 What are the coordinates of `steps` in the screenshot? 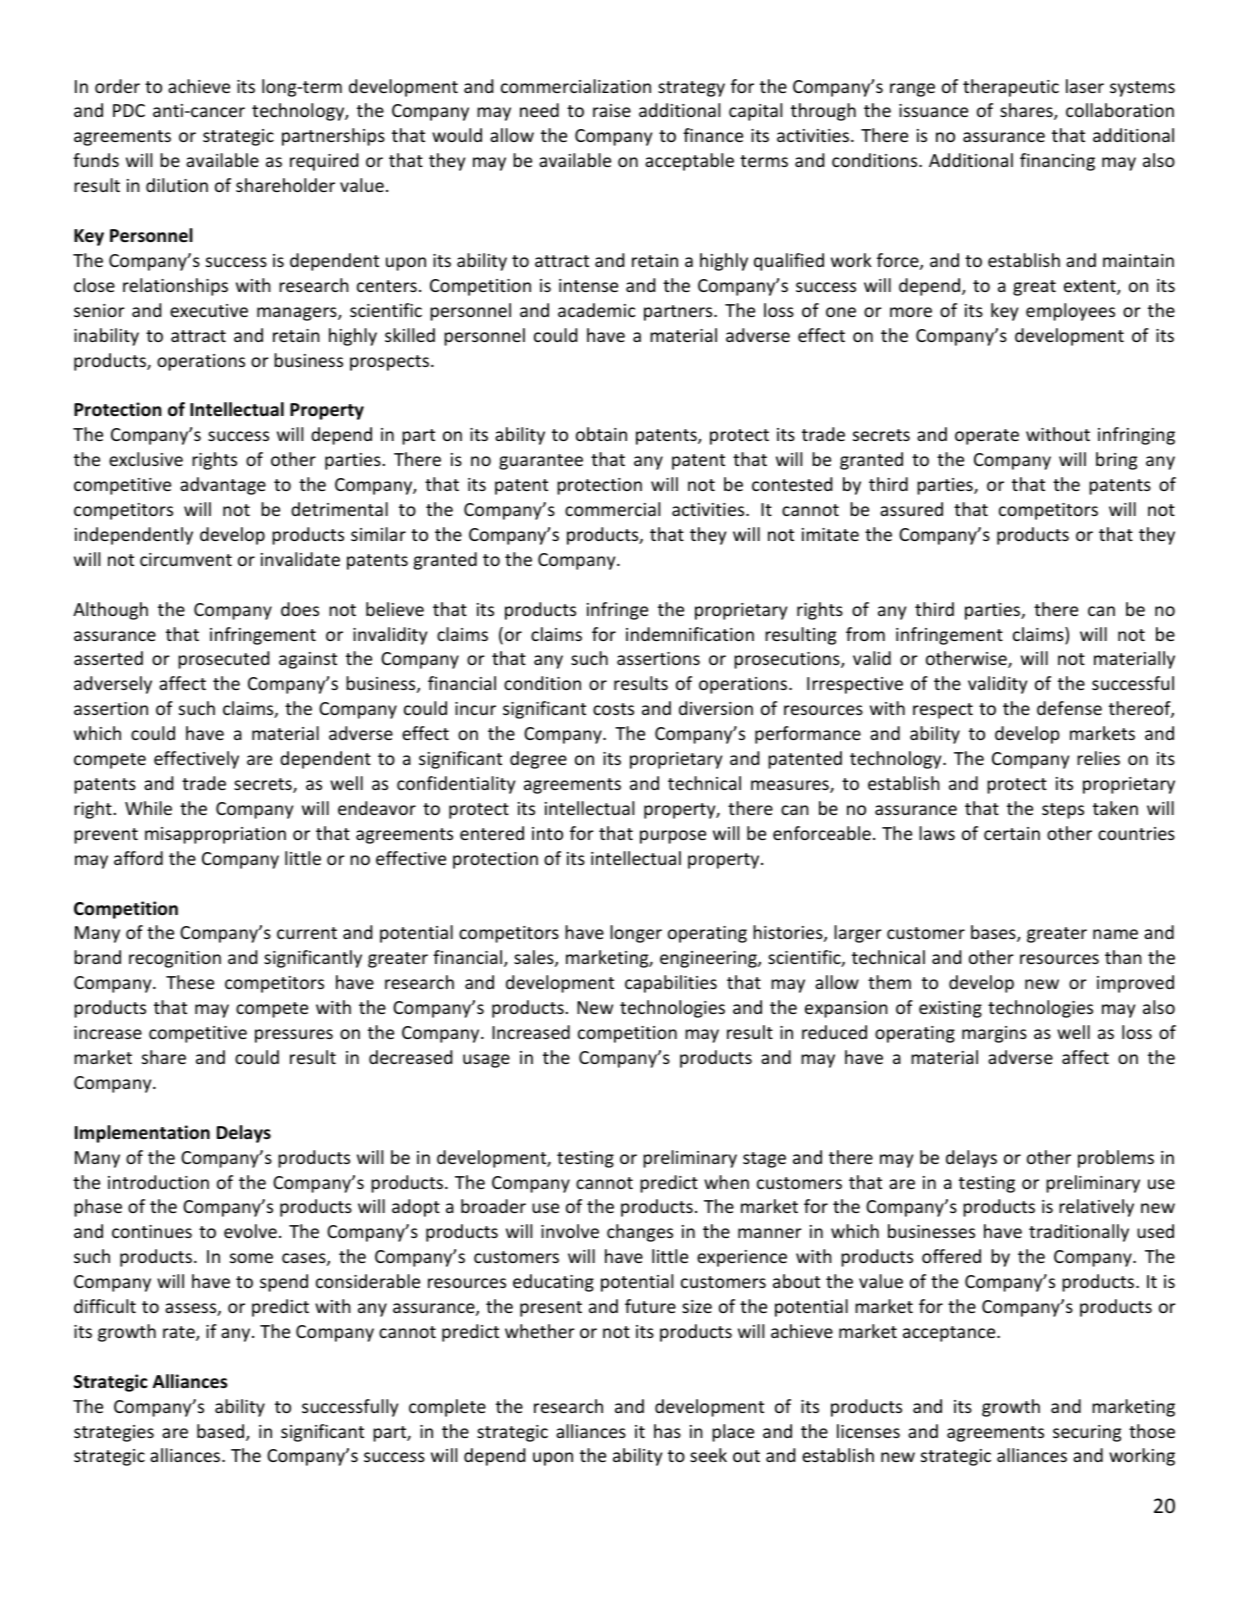 It's located at (1063, 811).
